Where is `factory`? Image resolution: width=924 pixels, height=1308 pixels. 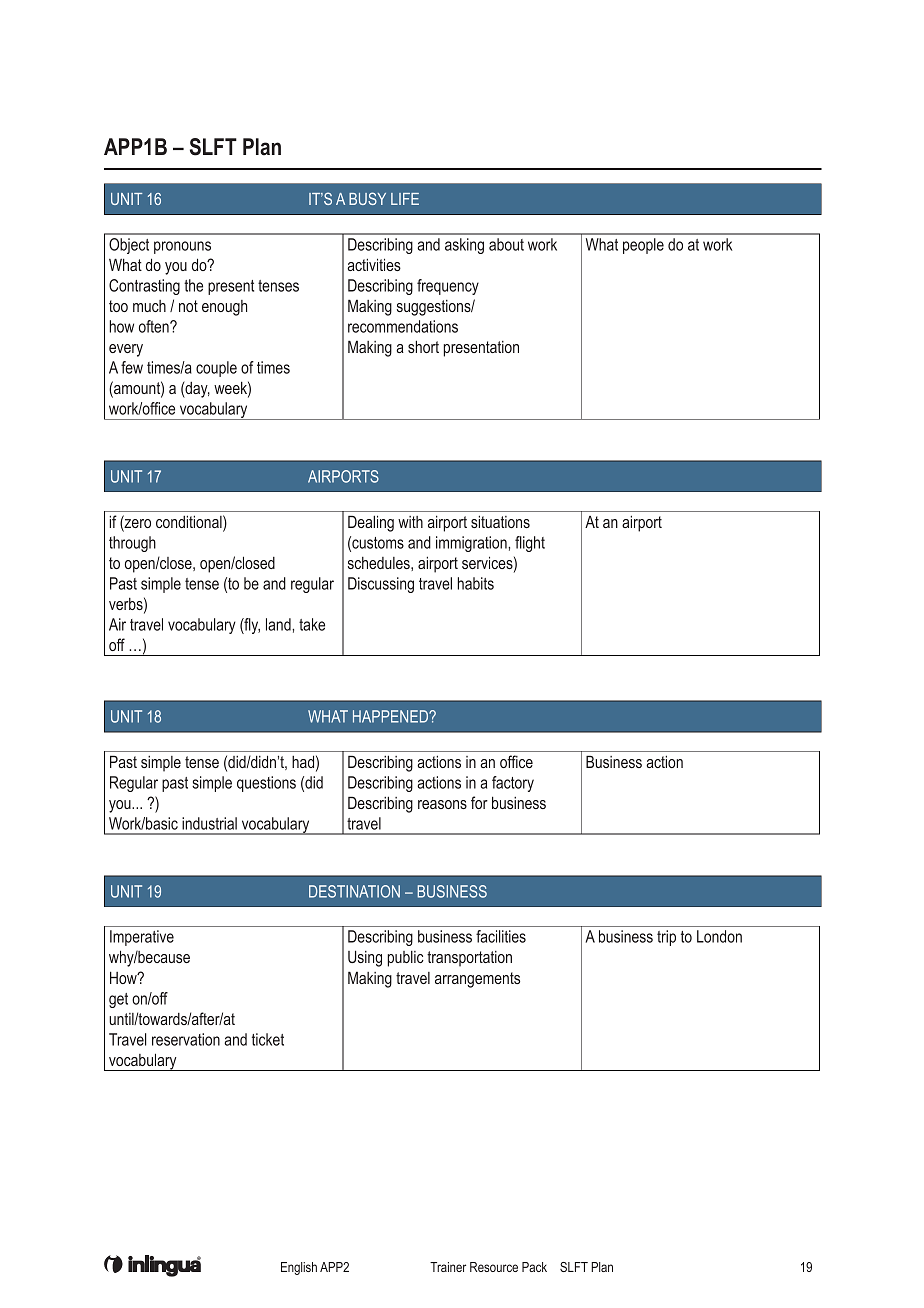 factory is located at coordinates (513, 784).
